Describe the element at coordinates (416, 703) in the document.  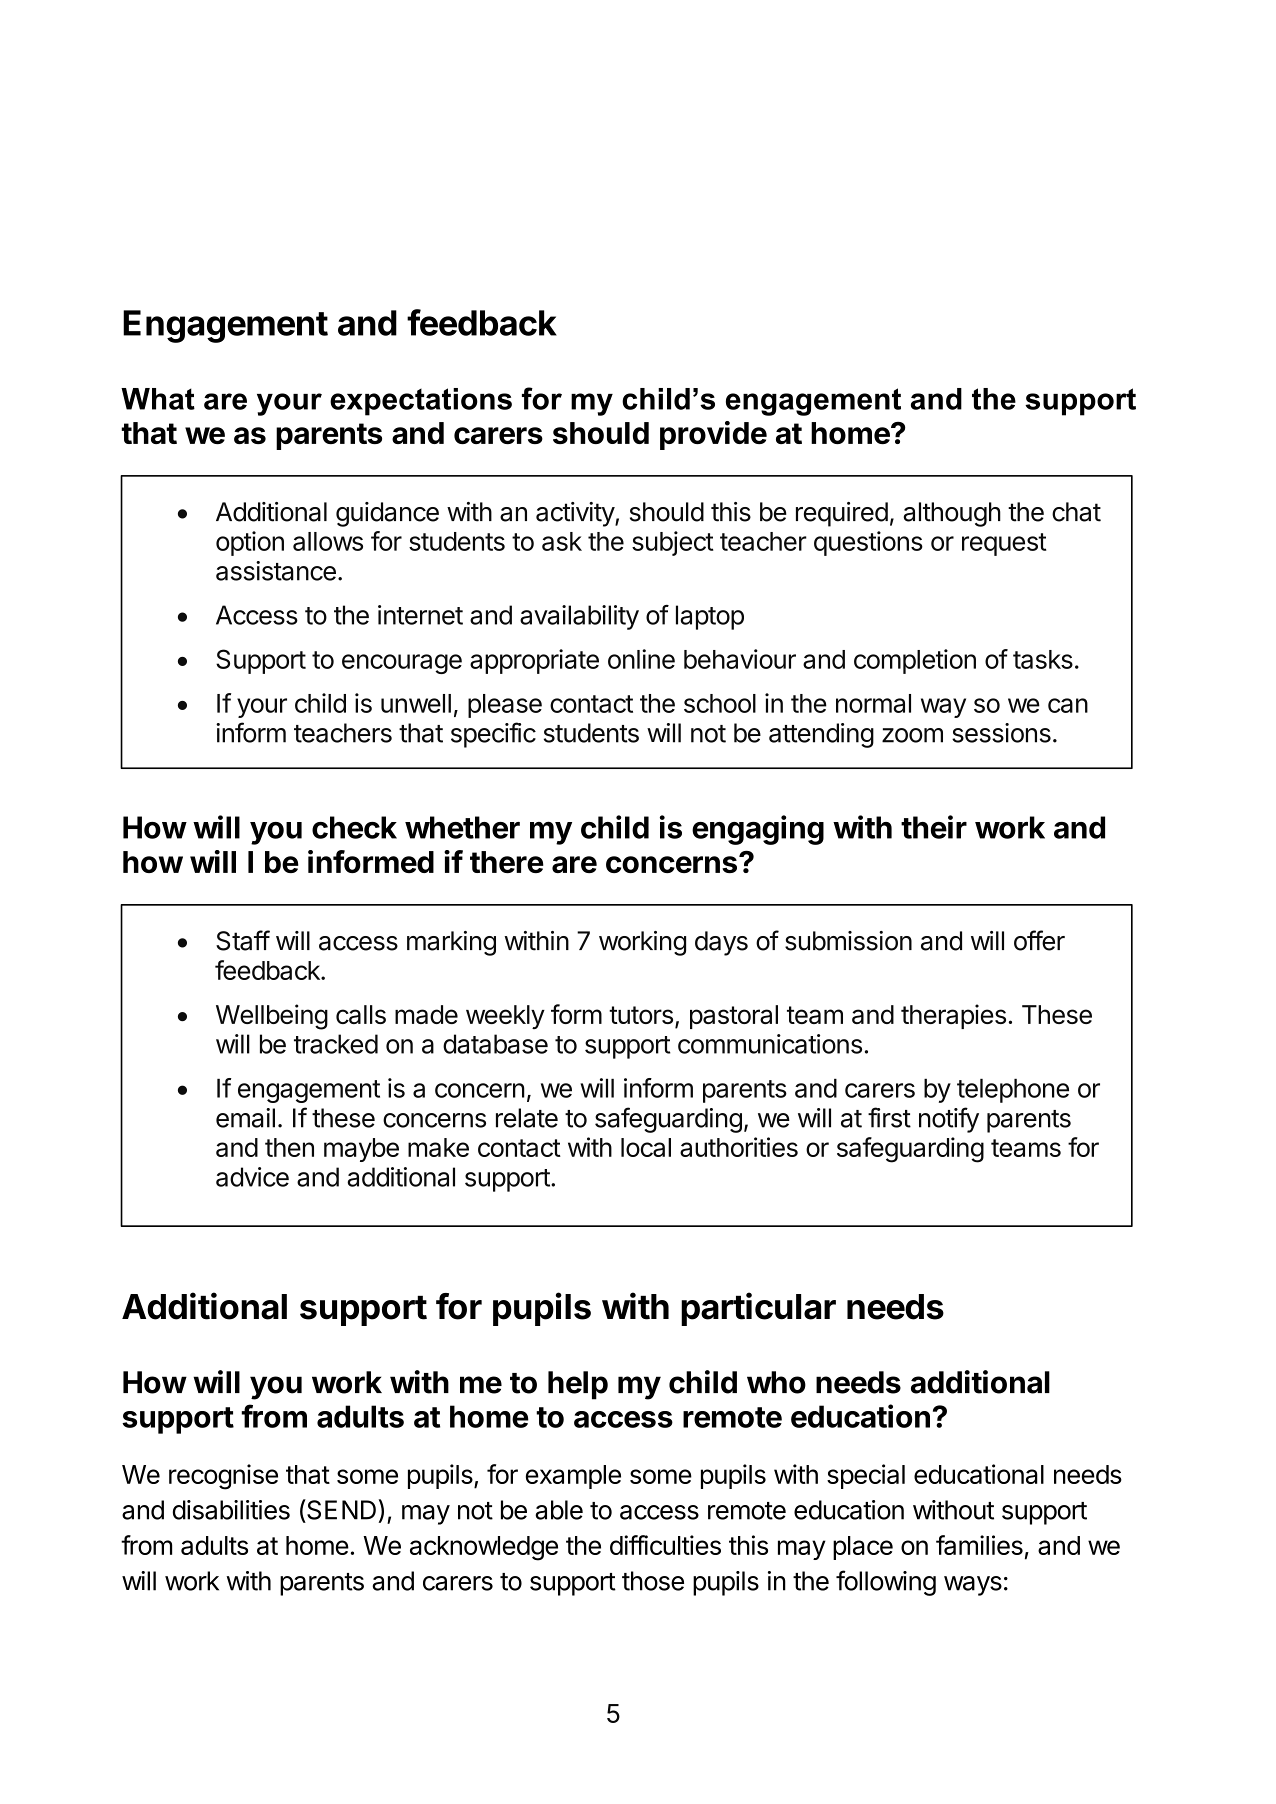
I see `unwell` at that location.
